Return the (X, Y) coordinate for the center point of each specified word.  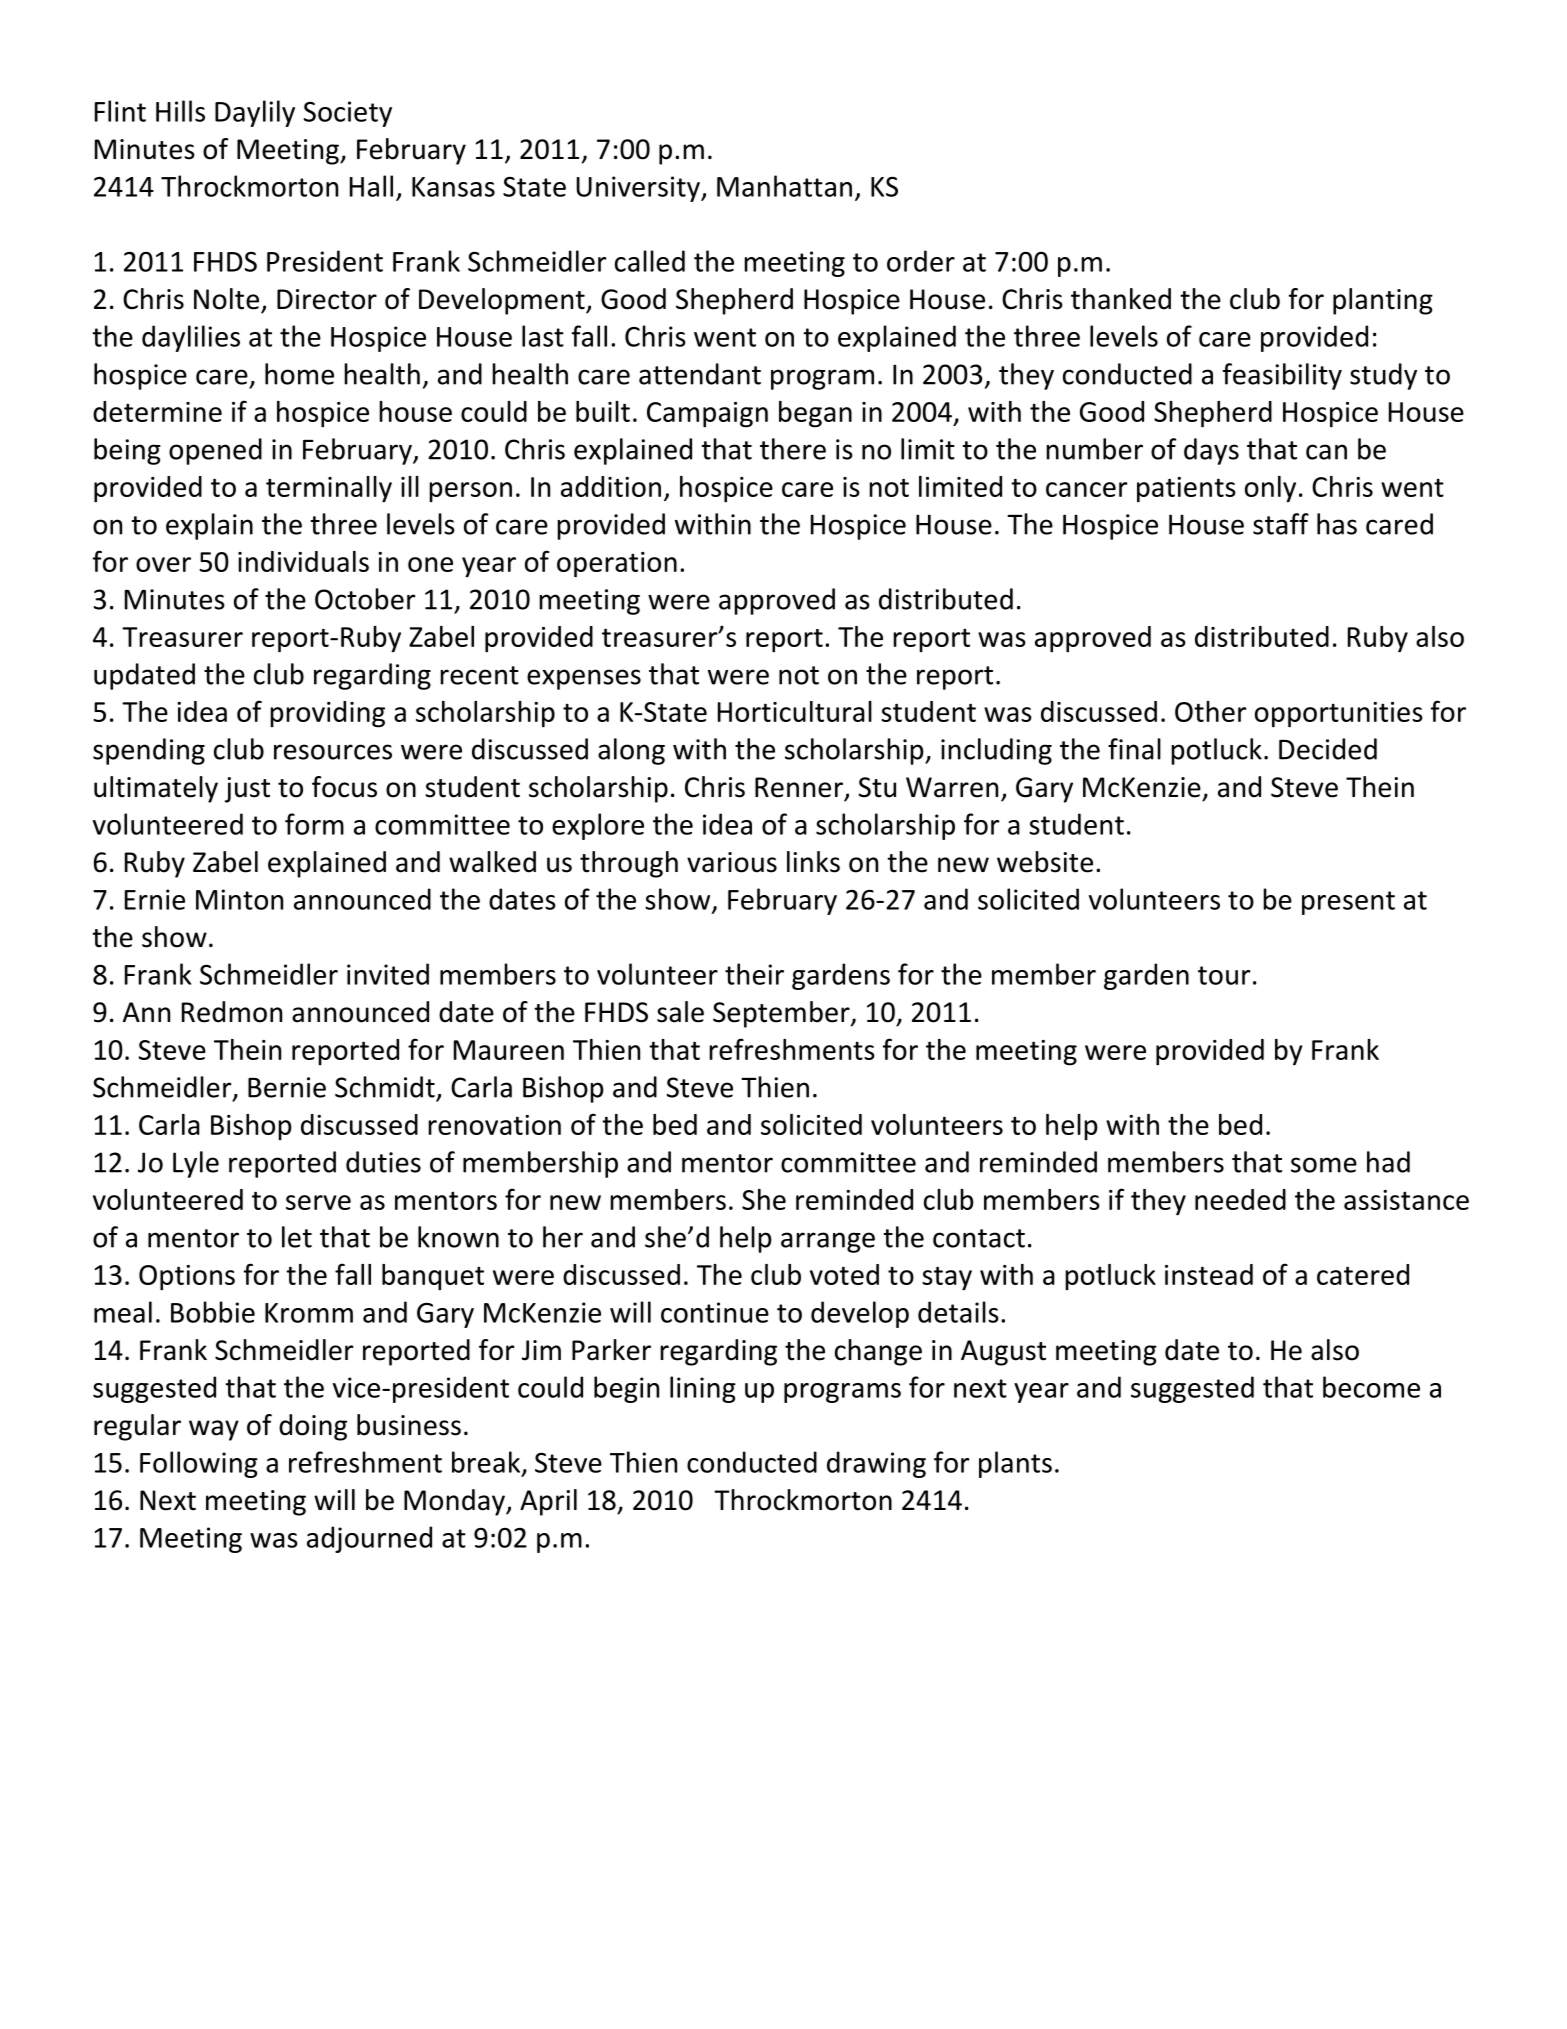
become (1371, 1387)
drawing (876, 1464)
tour (1224, 975)
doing (313, 1427)
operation (617, 565)
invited (388, 974)
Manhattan (784, 186)
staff (1281, 524)
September (782, 1014)
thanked (1121, 299)
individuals (303, 561)
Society (348, 114)
